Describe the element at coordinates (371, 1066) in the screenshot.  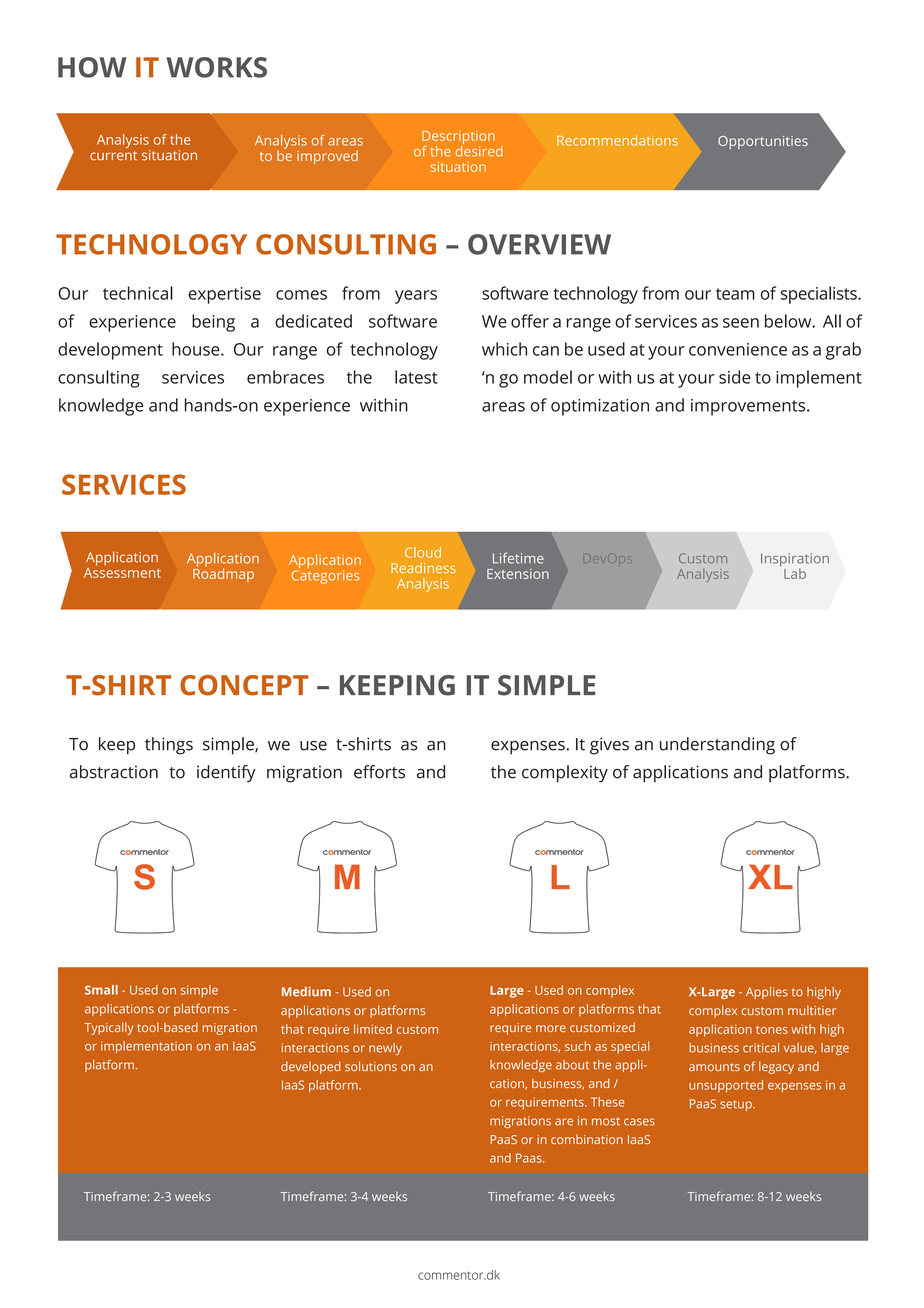
I see `solutions` at that location.
